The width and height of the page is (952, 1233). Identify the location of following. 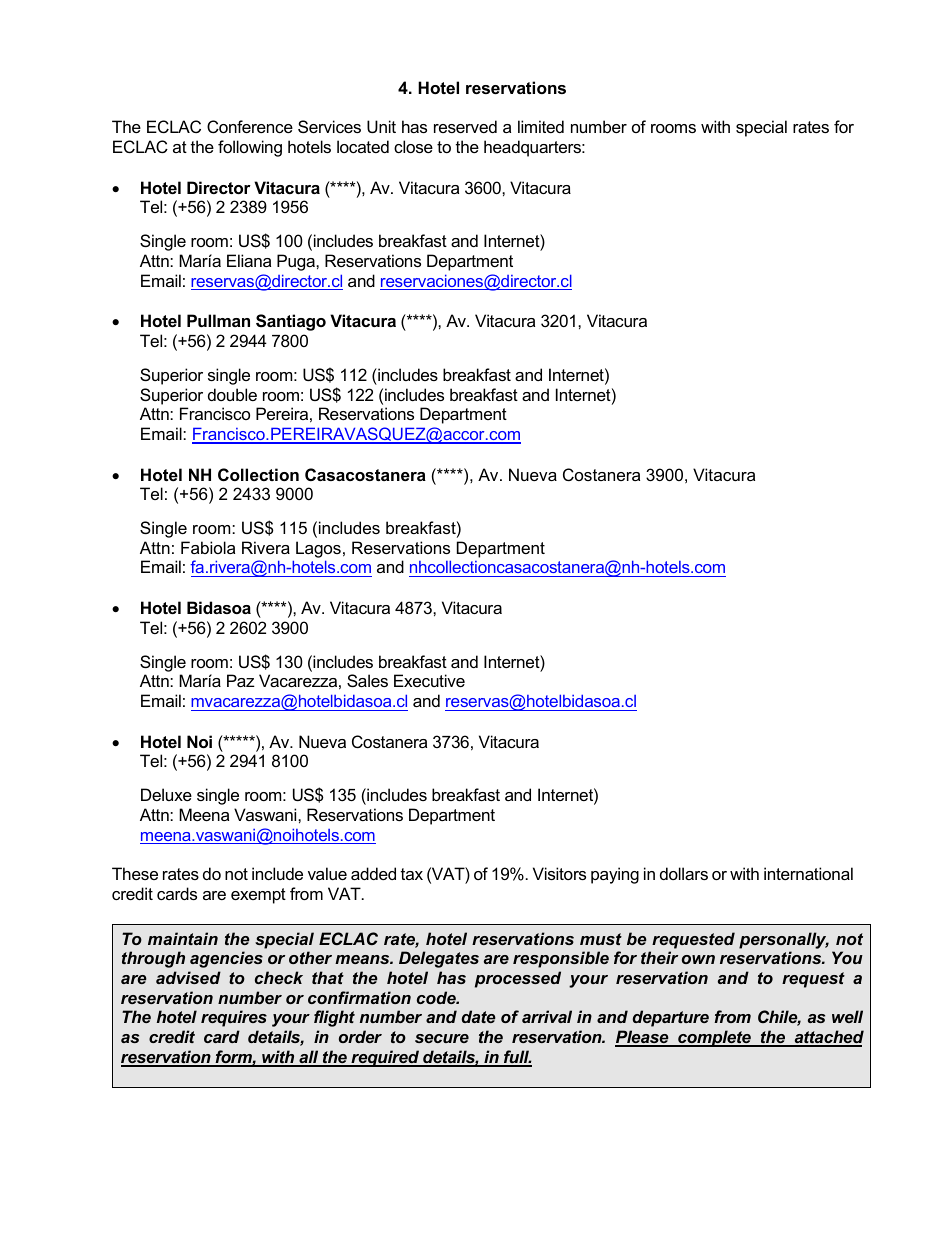
(250, 148).
